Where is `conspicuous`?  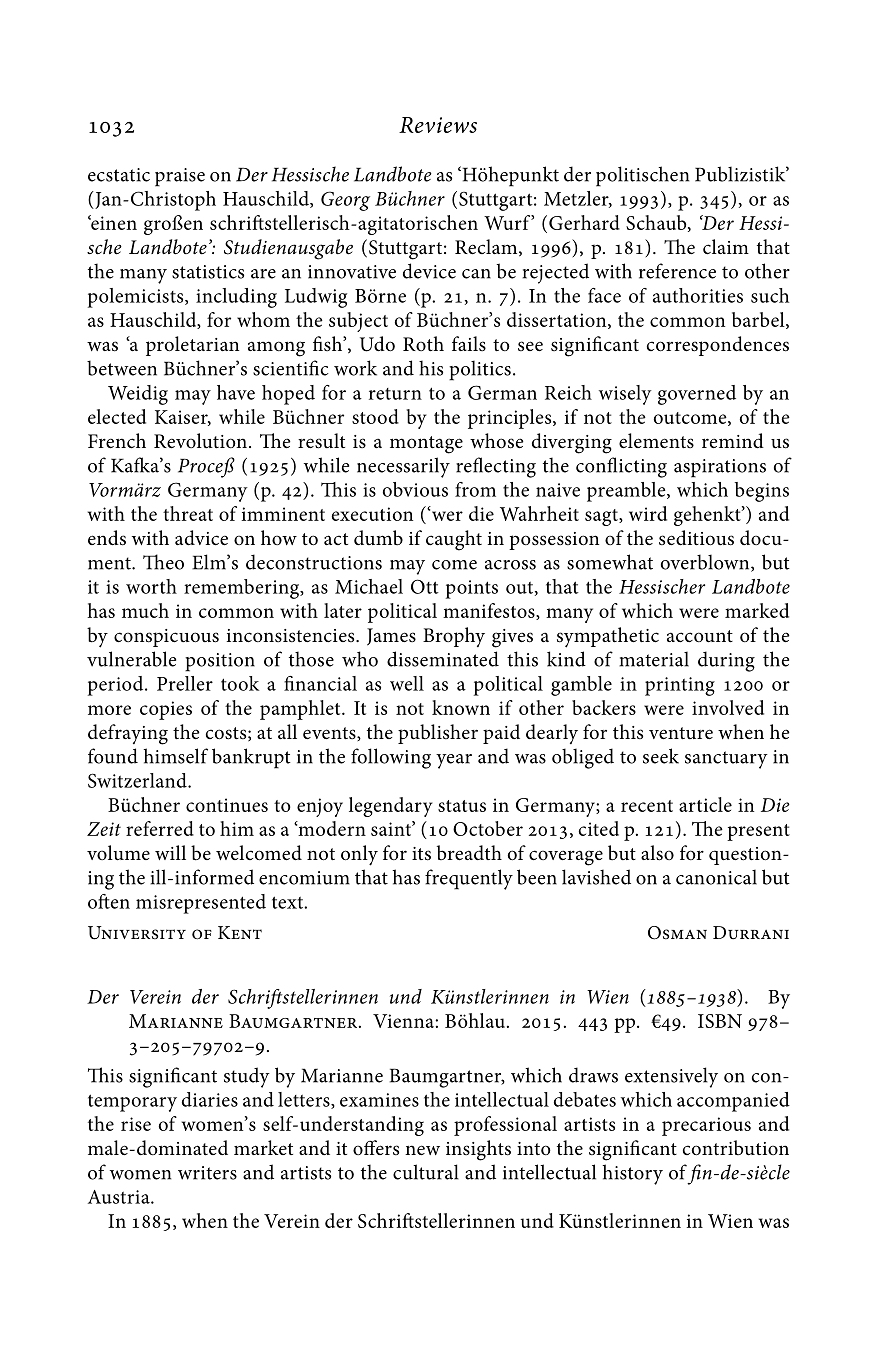
conspicuous is located at coordinates (166, 638).
